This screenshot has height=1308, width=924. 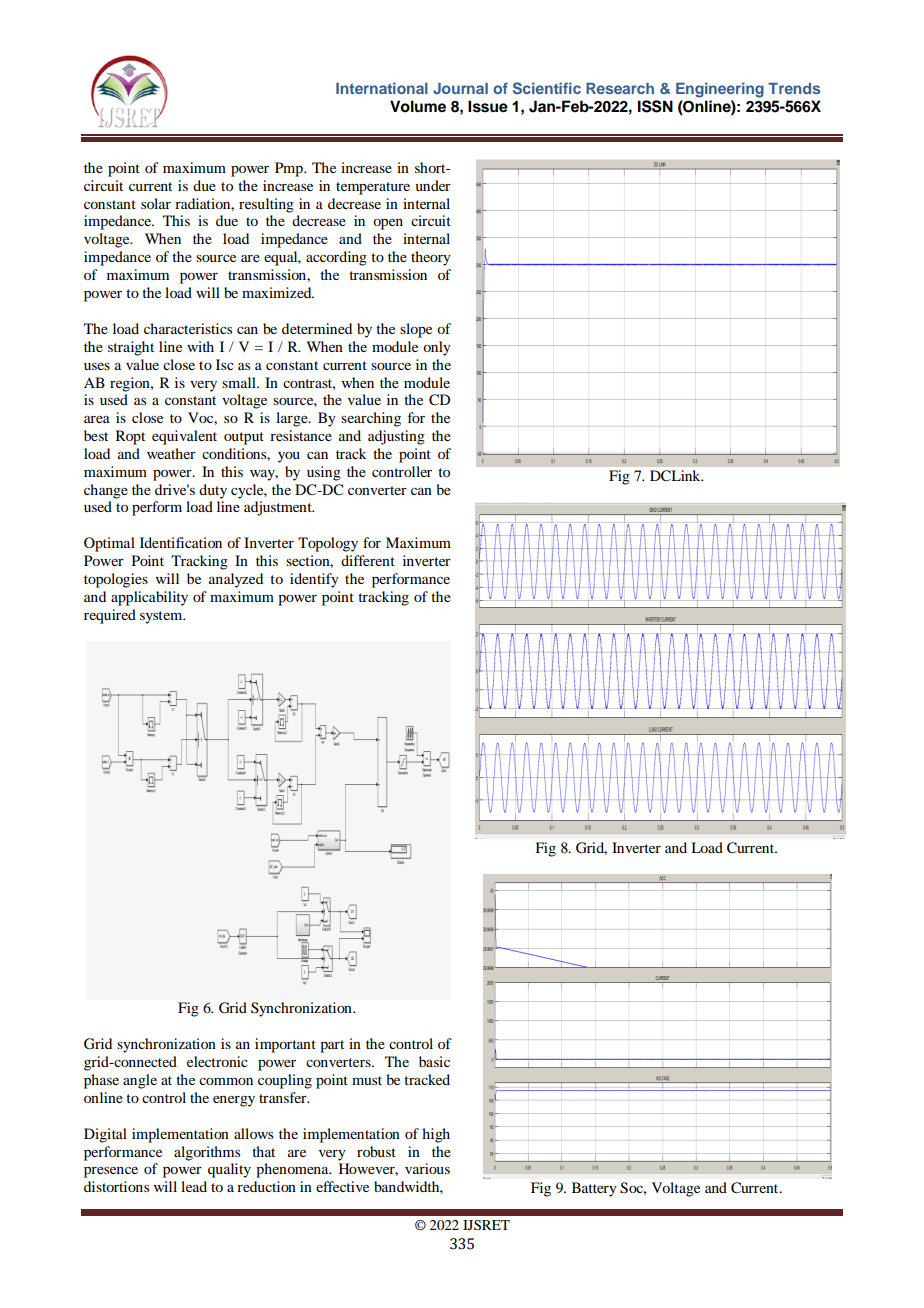 What do you see at coordinates (437, 348) in the screenshot?
I see `only` at bounding box center [437, 348].
